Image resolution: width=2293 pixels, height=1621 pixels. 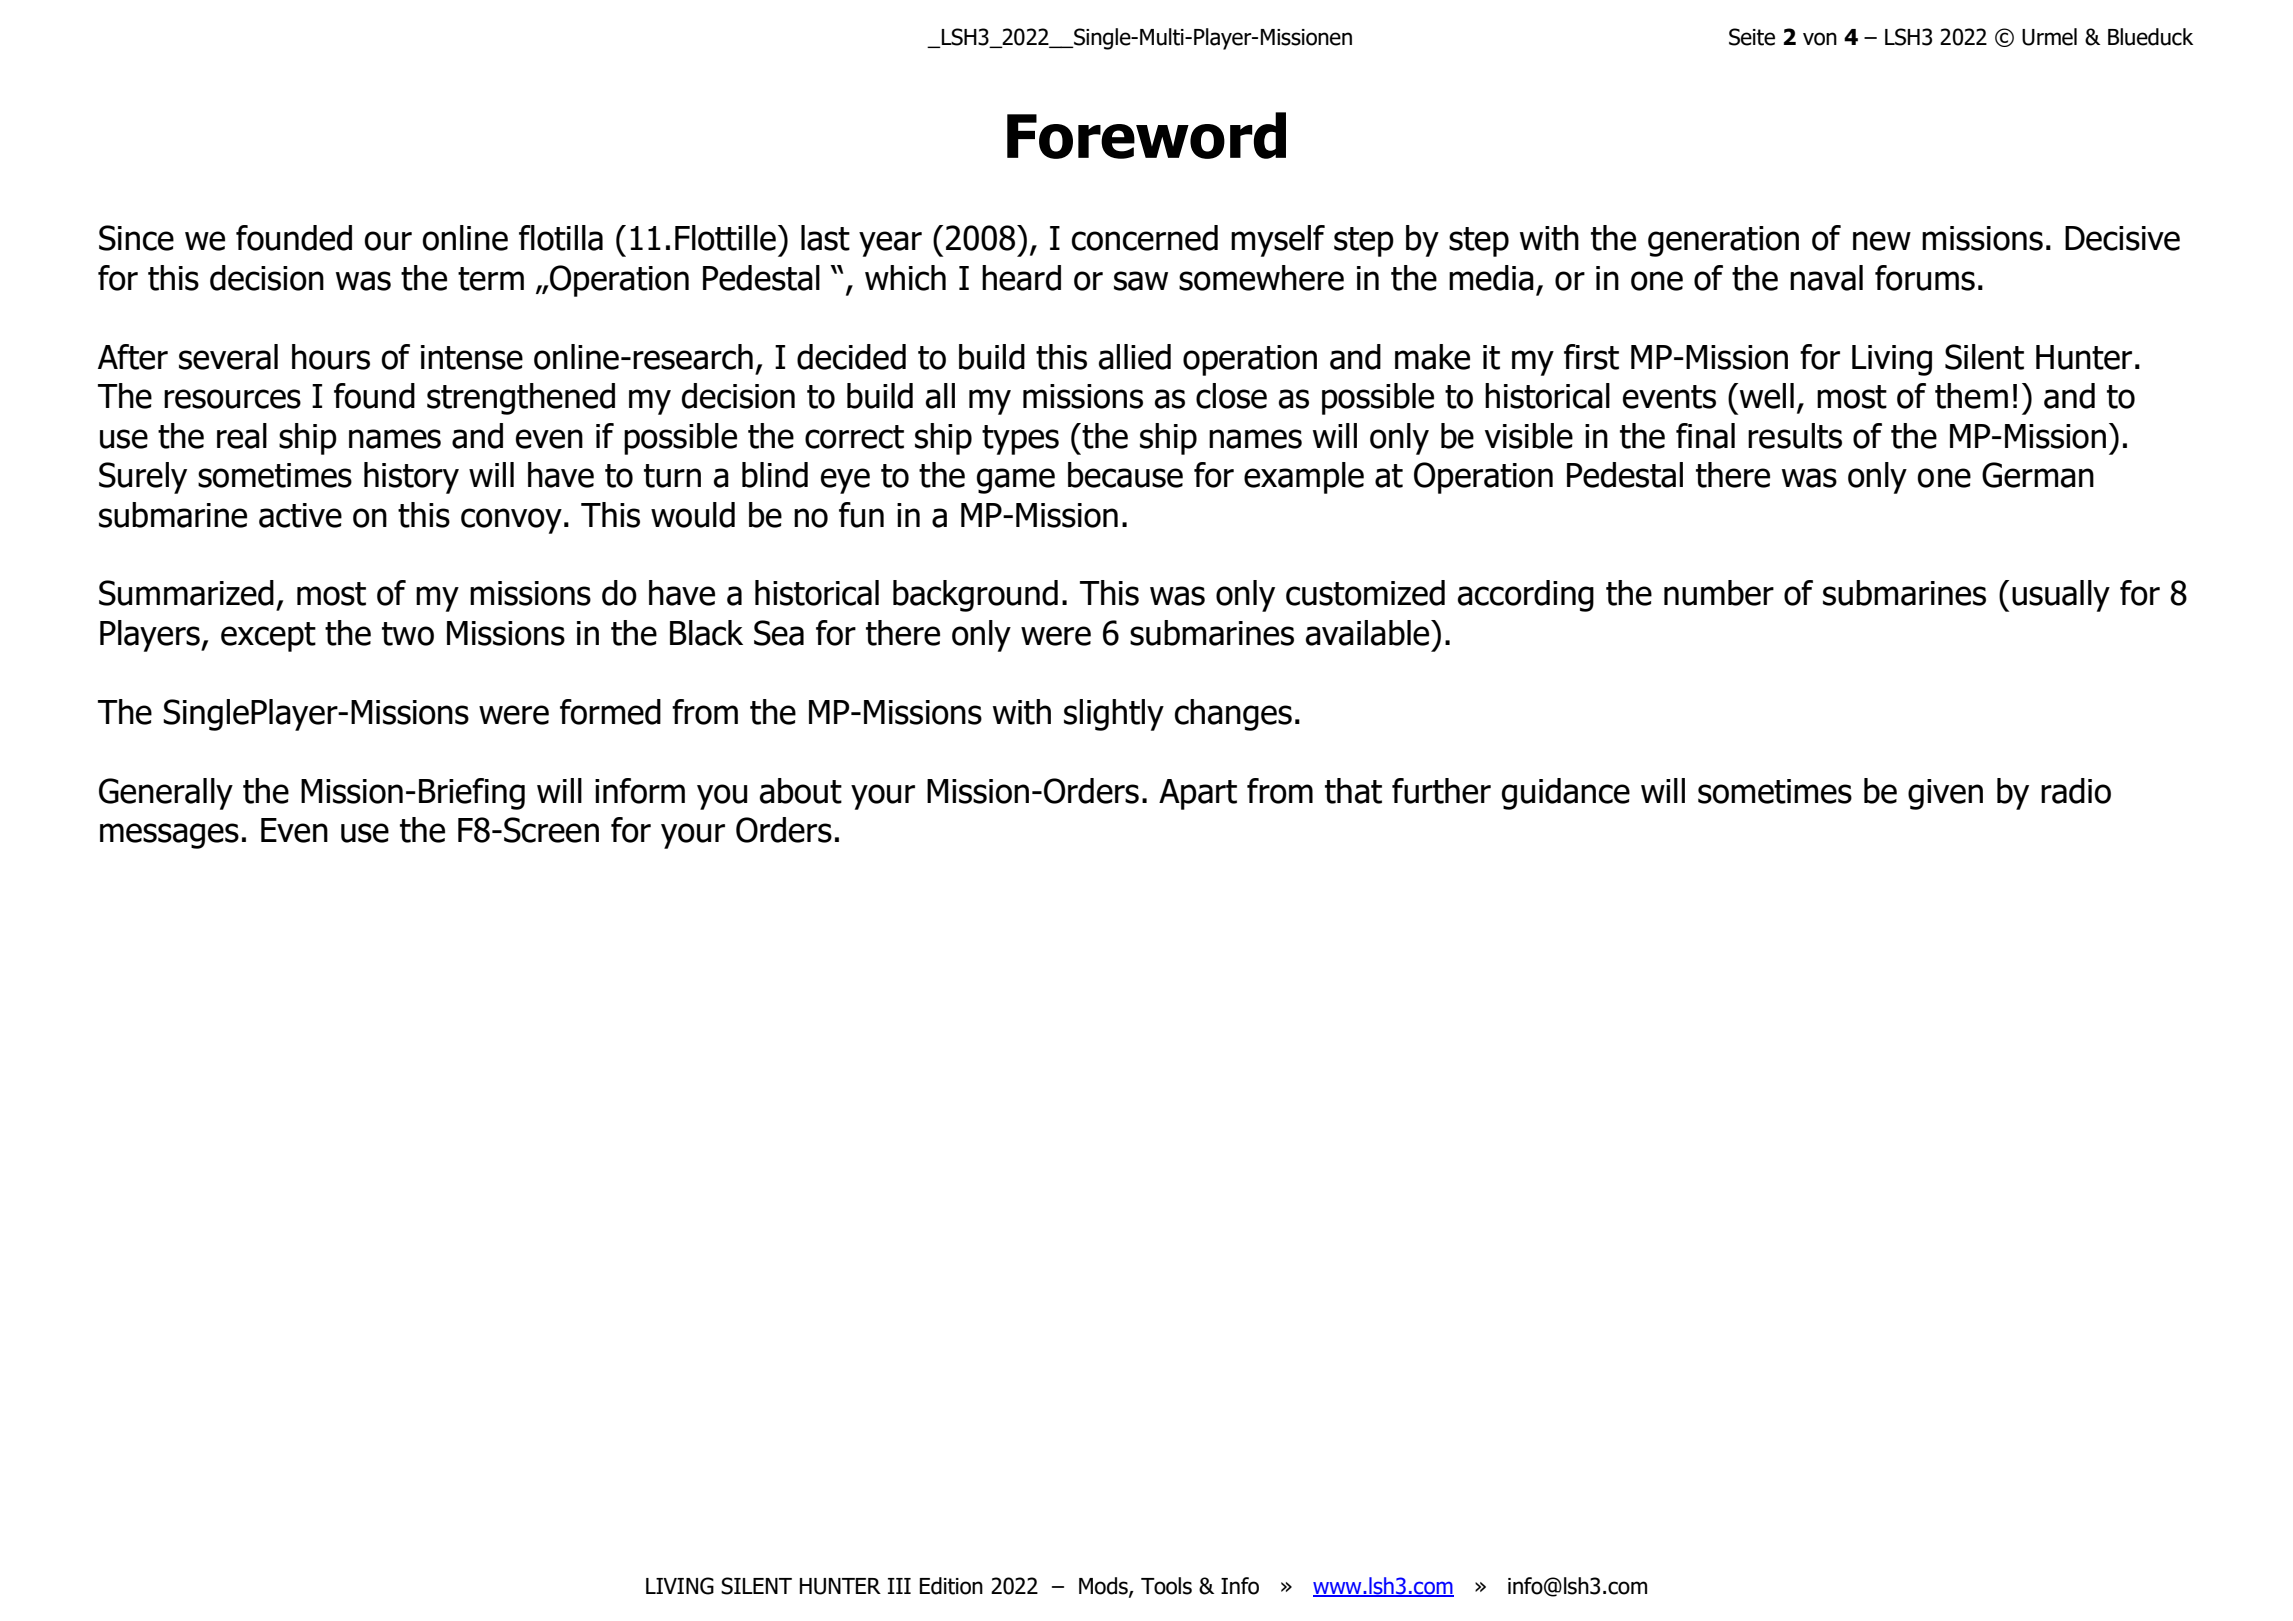 What do you see at coordinates (2076, 791) in the image?
I see `radio` at bounding box center [2076, 791].
